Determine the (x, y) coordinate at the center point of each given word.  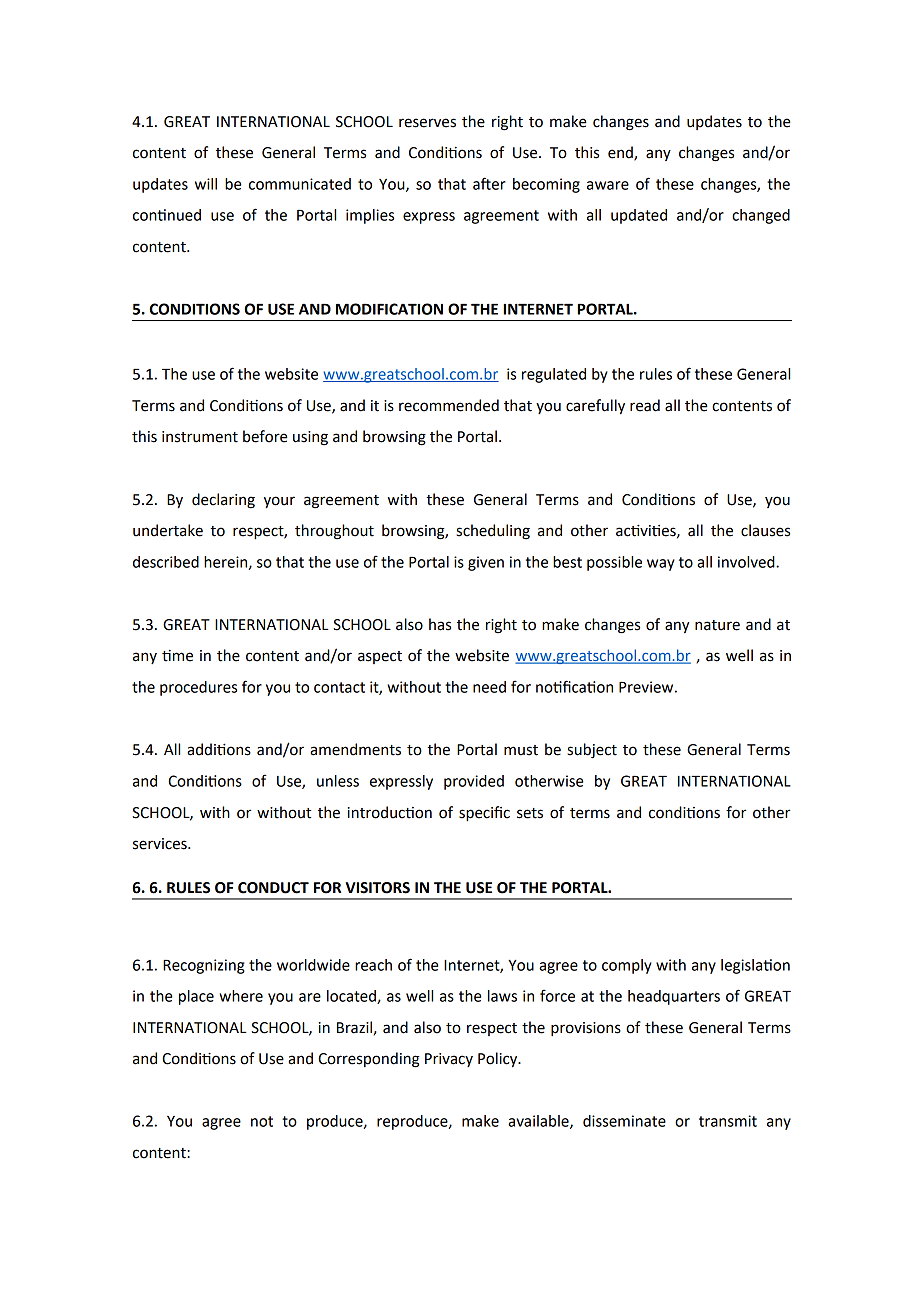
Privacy (449, 1060)
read (645, 405)
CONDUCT (273, 888)
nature (717, 625)
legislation (755, 966)
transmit (728, 1121)
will (206, 184)
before (265, 436)
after (489, 183)
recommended (449, 405)
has (440, 624)
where (241, 996)
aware (608, 185)
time (177, 656)
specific (484, 814)
